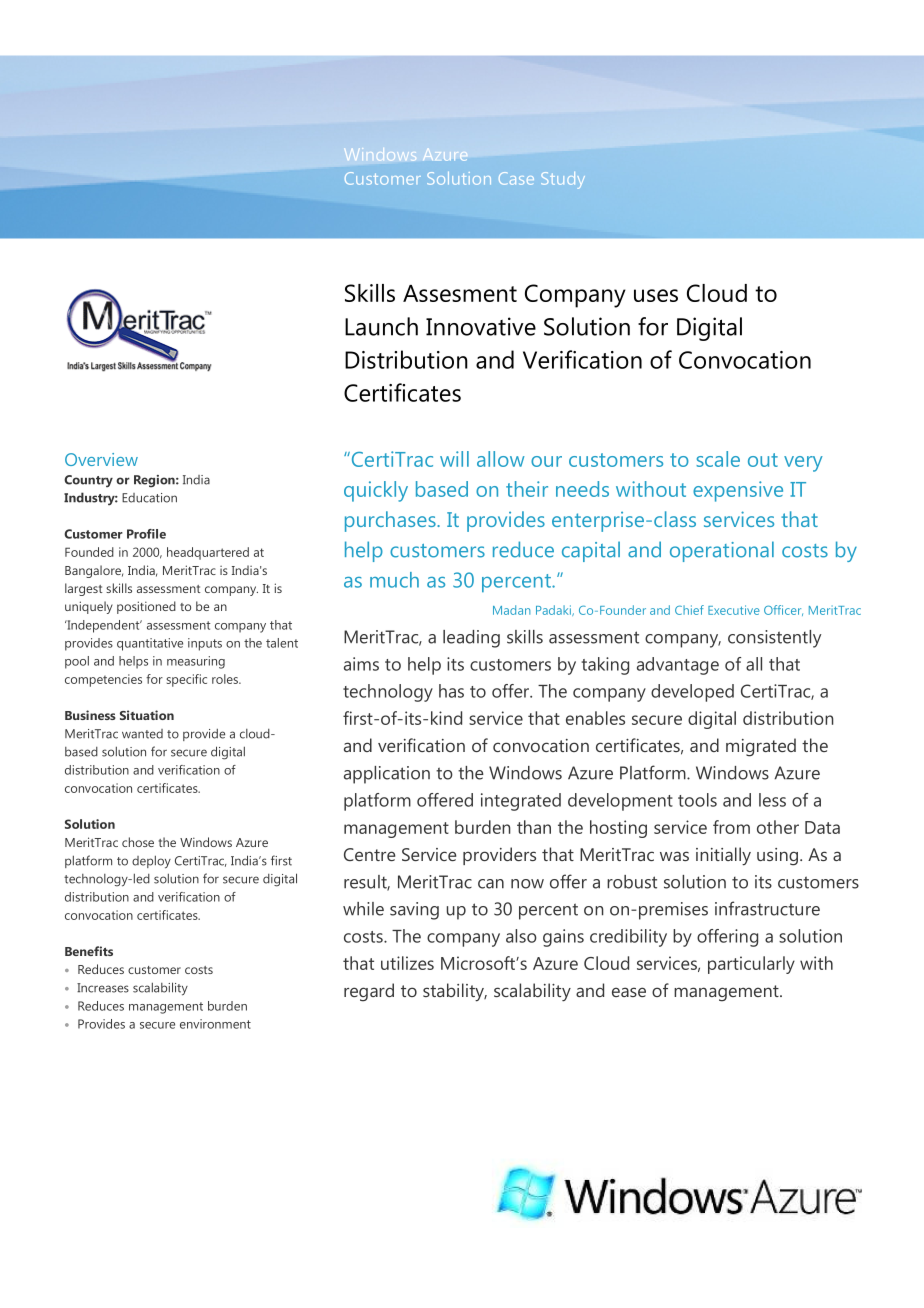  What do you see at coordinates (215, 1024) in the screenshot?
I see `environment` at bounding box center [215, 1024].
